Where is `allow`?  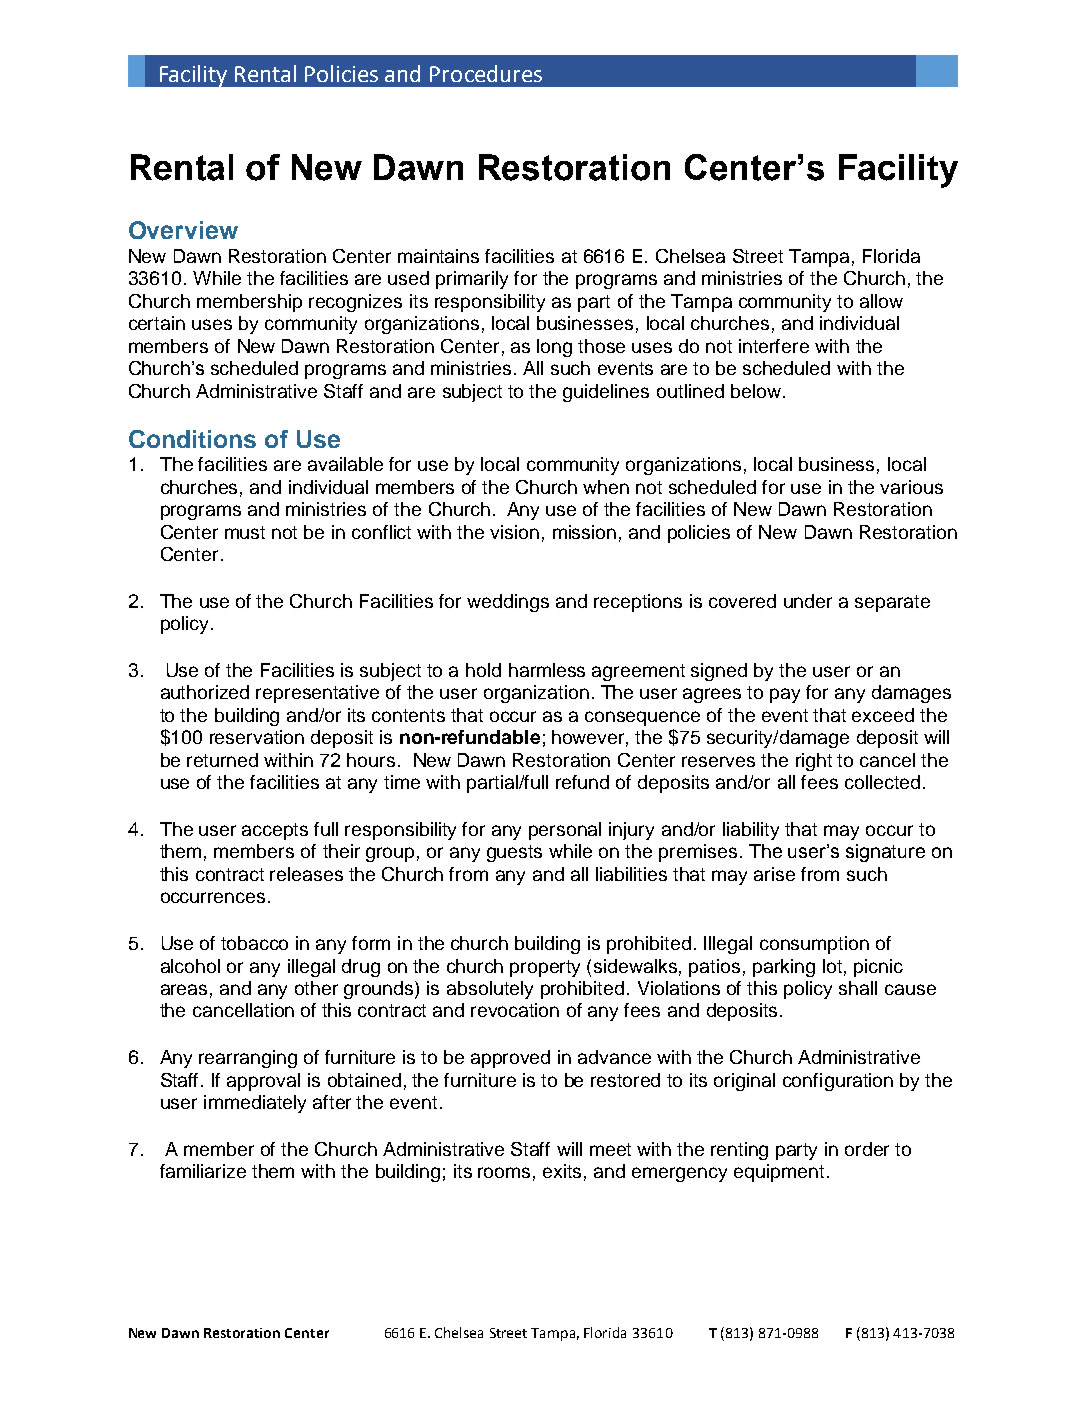 allow is located at coordinates (881, 301).
